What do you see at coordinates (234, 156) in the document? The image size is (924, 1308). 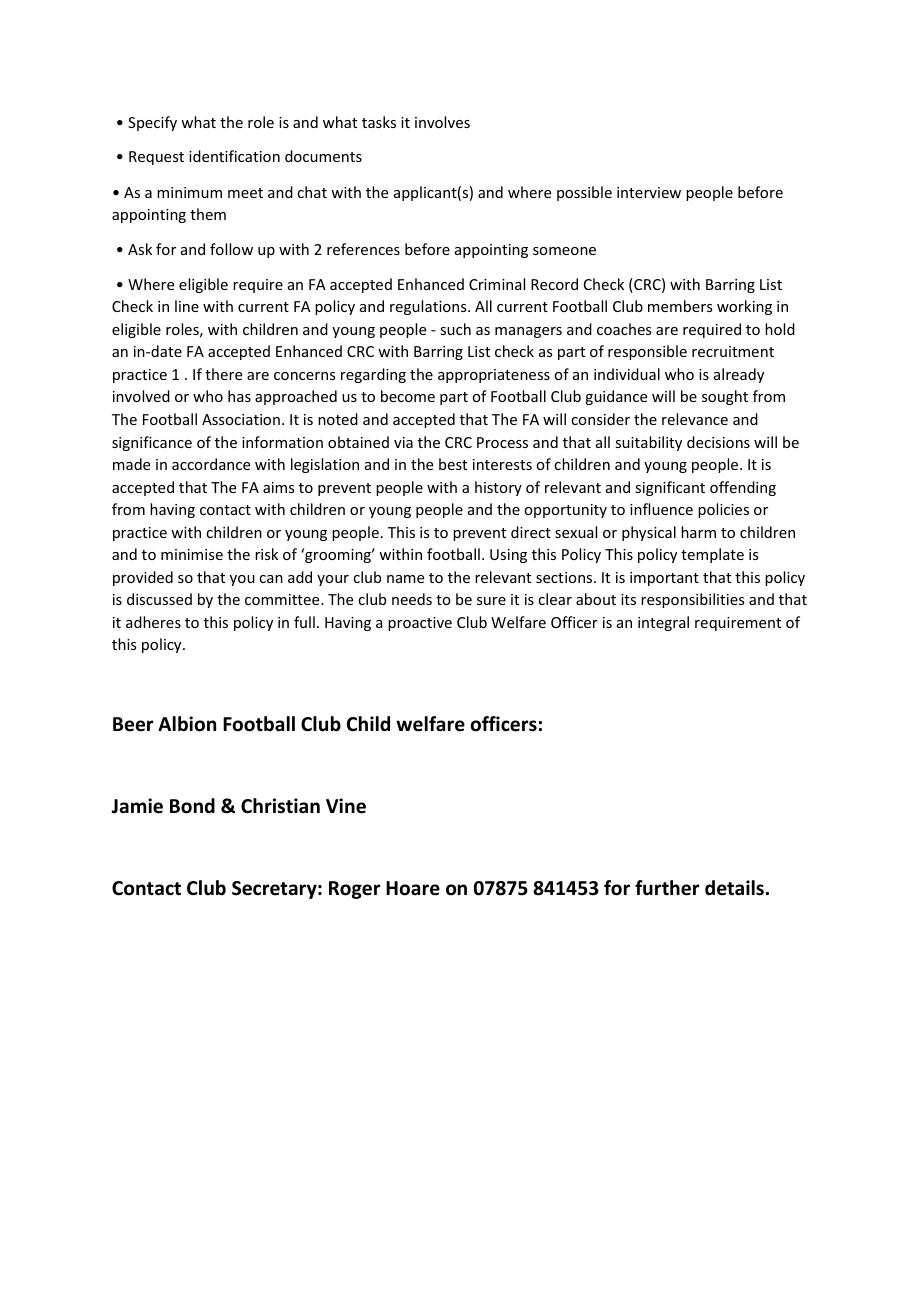 I see `identification` at bounding box center [234, 156].
